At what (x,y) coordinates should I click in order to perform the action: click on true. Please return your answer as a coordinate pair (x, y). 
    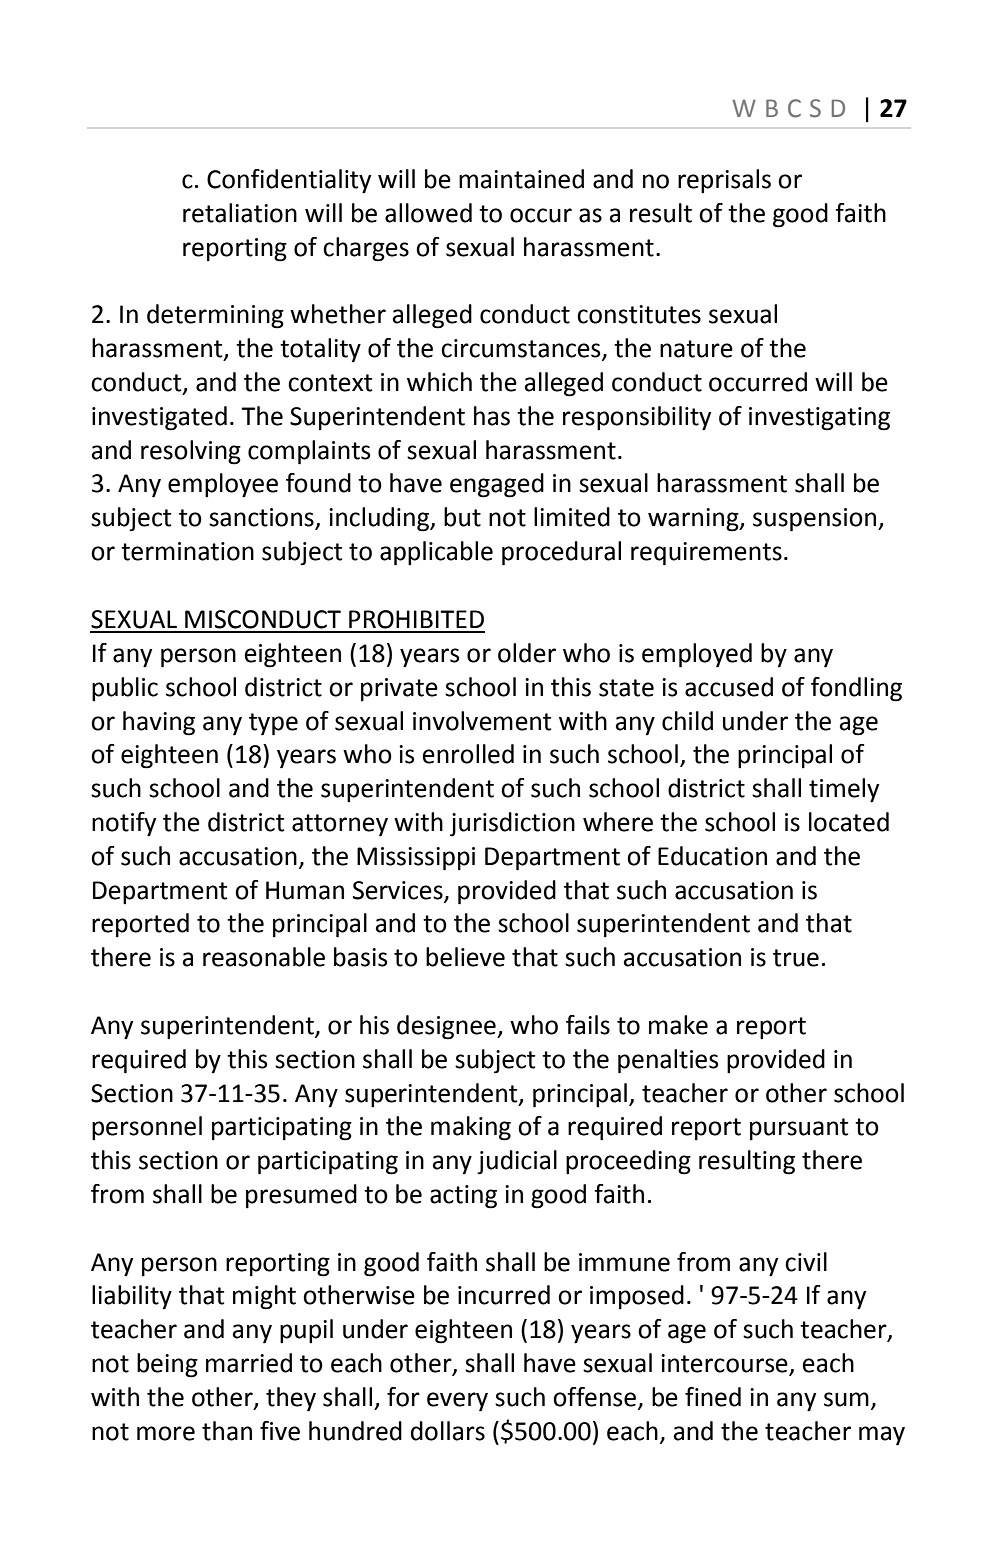
    Looking at the image, I should click on (796, 958).
